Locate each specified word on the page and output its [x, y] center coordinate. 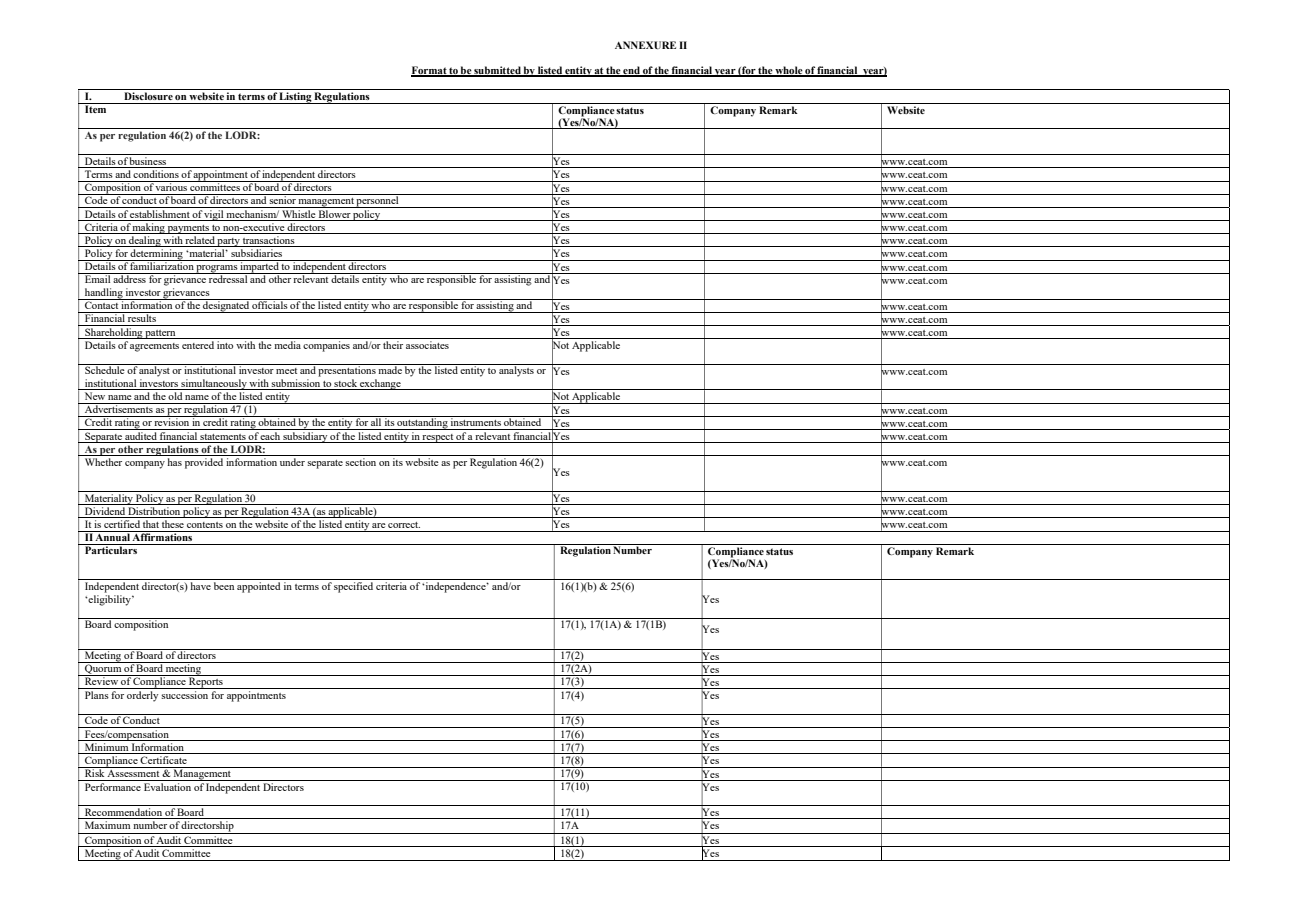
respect [438, 438]
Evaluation [167, 787]
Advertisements [118, 408]
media [287, 345]
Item [96, 108]
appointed [258, 587]
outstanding [422, 423]
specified [353, 587]
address [130, 278]
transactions [269, 241]
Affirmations [163, 536]
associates [427, 345]
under [292, 462]
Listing [295, 98]
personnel [378, 201]
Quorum [103, 669]
